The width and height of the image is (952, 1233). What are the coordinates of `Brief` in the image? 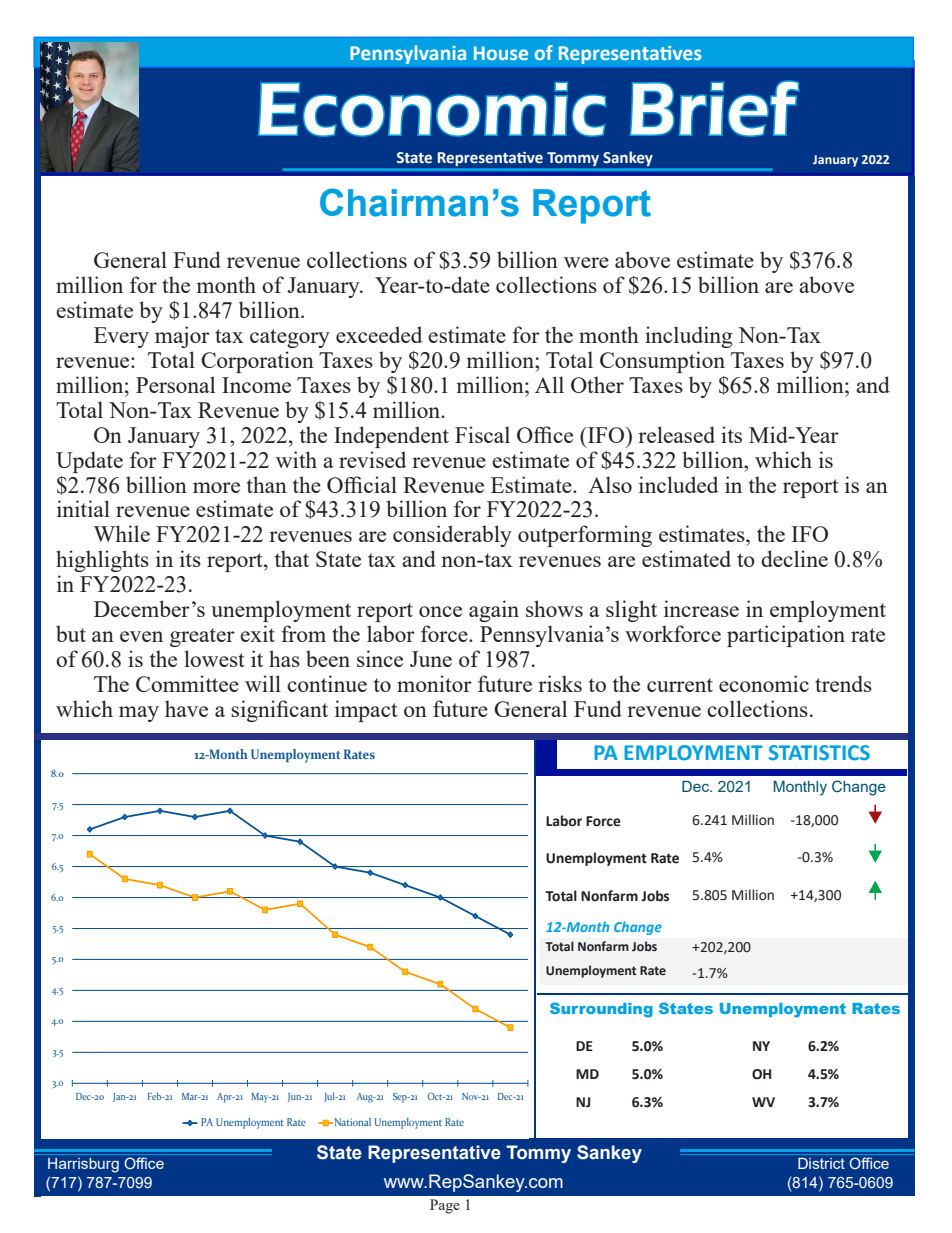 It's located at (714, 108).
